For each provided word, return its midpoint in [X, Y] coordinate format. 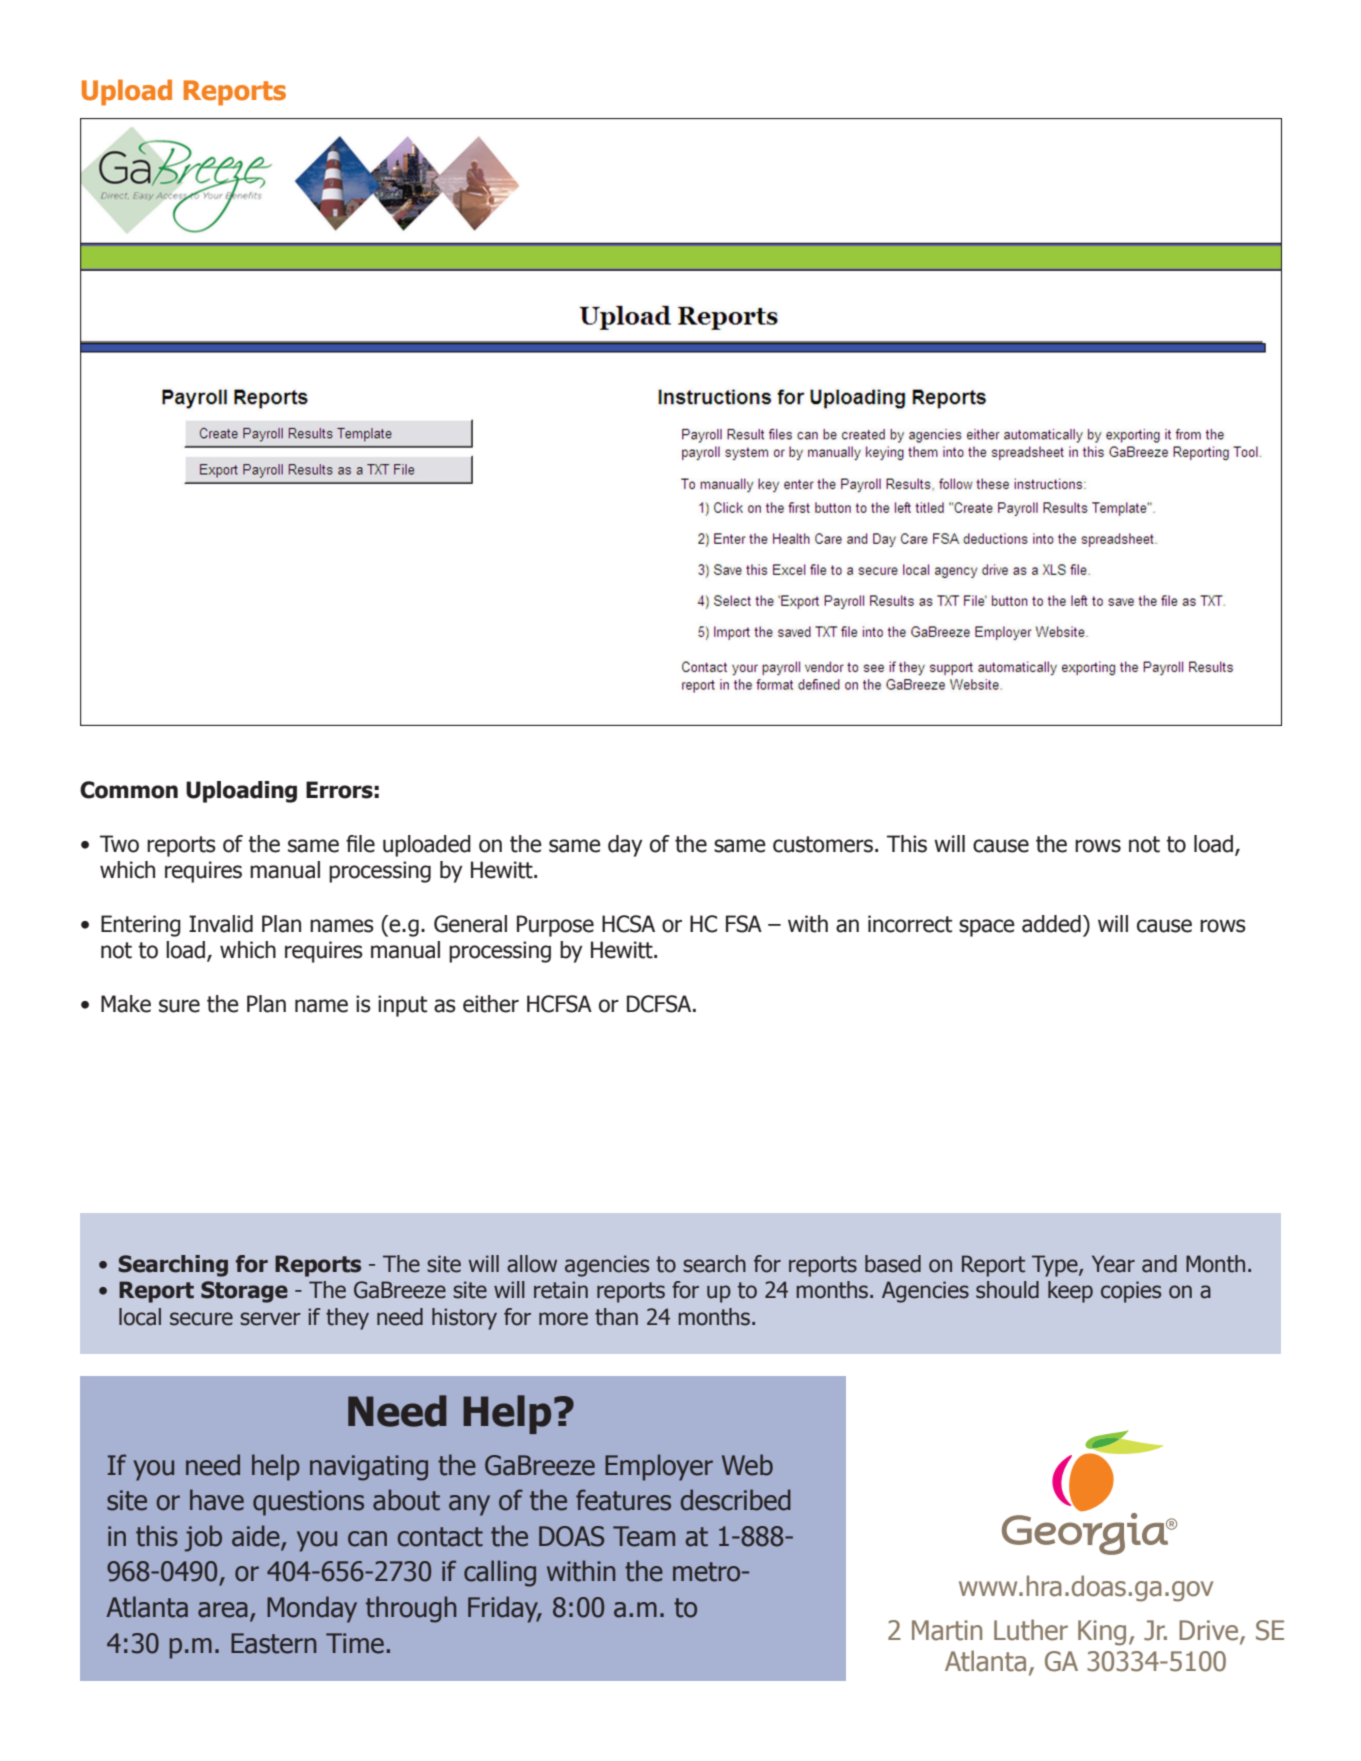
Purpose [555, 926]
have [217, 1500]
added [1051, 924]
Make [126, 1004]
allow [532, 1264]
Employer [659, 1467]
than [616, 1317]
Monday [312, 1609]
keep [1070, 1292]
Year [1113, 1264]
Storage [244, 1292]
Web [747, 1465]
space [987, 928]
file [360, 844]
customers [823, 844]
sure [179, 1006]
